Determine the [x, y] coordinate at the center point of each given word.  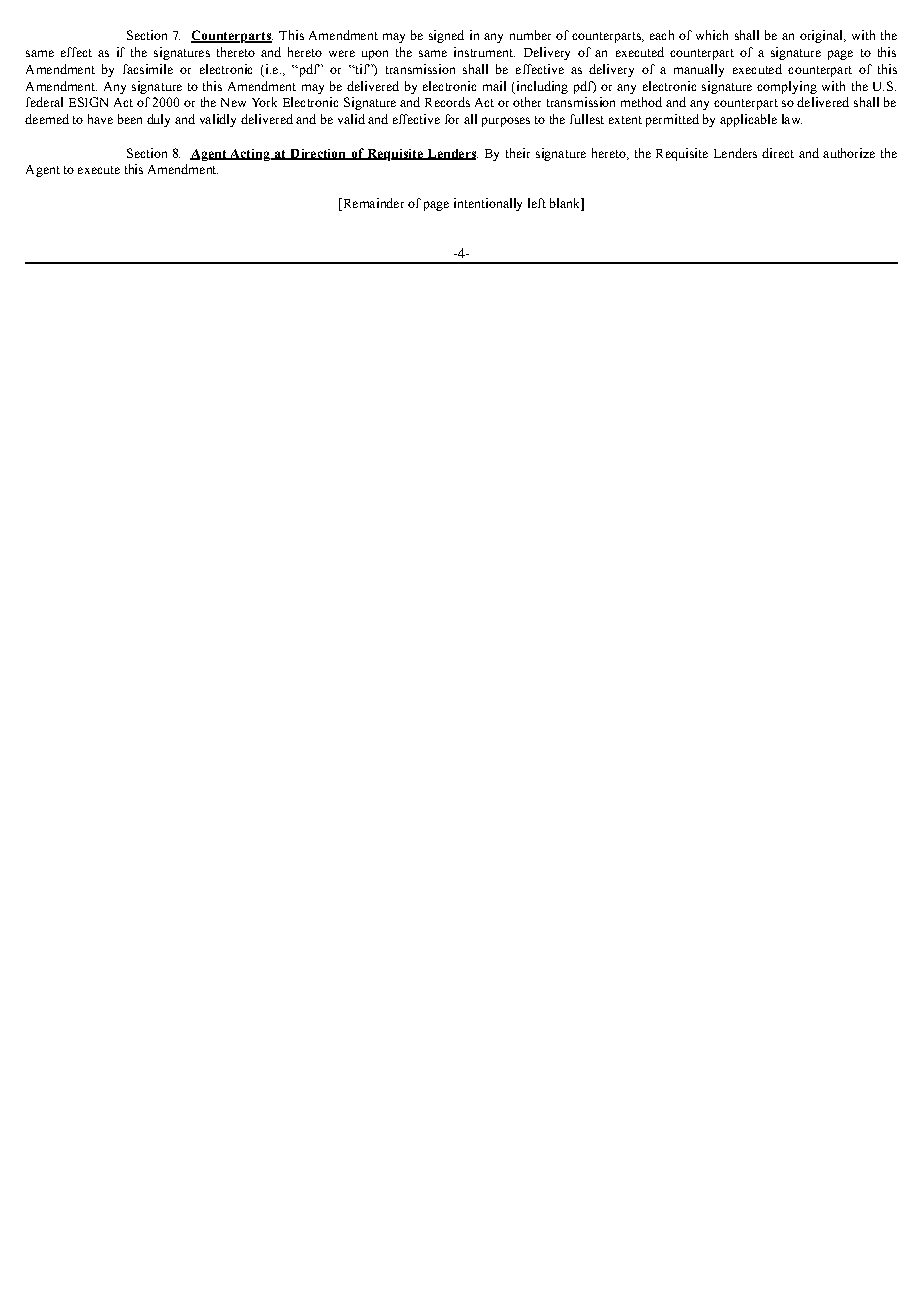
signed [446, 36]
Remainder [372, 204]
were [342, 53]
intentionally [488, 204]
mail [494, 86]
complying [787, 87]
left [537, 203]
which [712, 35]
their [518, 153]
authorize [849, 153]
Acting [250, 155]
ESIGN [88, 102]
